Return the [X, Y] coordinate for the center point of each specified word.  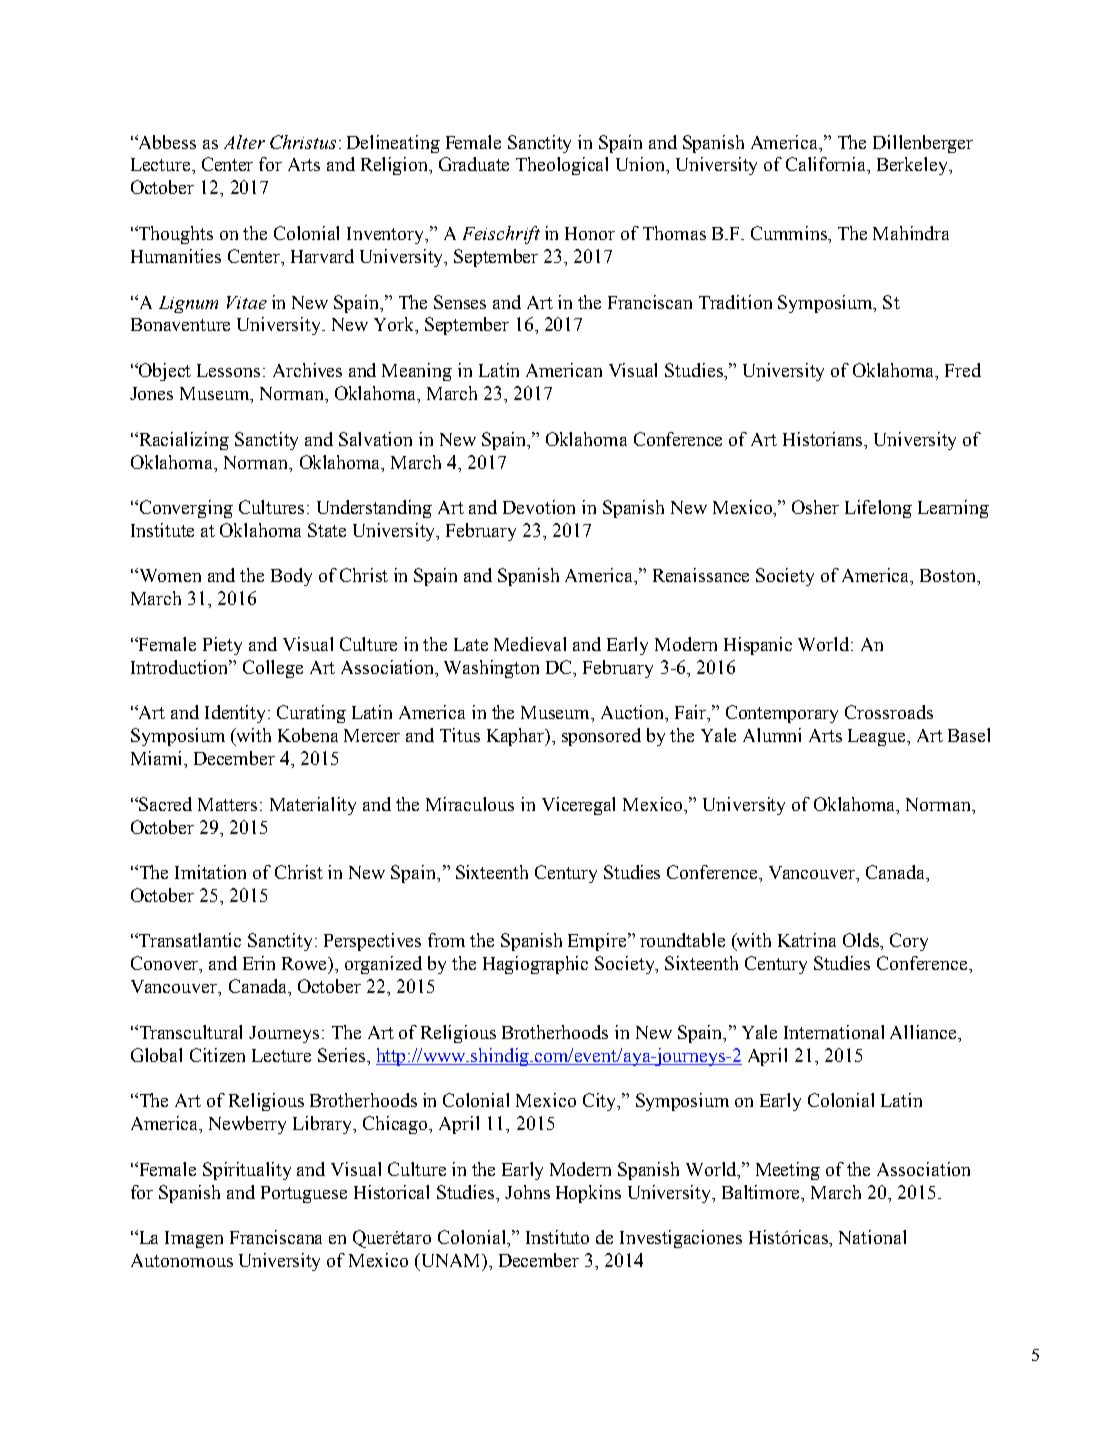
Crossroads [889, 712]
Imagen [194, 1239]
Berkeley [913, 166]
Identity [237, 714]
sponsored [601, 737]
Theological [562, 166]
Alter [244, 142]
